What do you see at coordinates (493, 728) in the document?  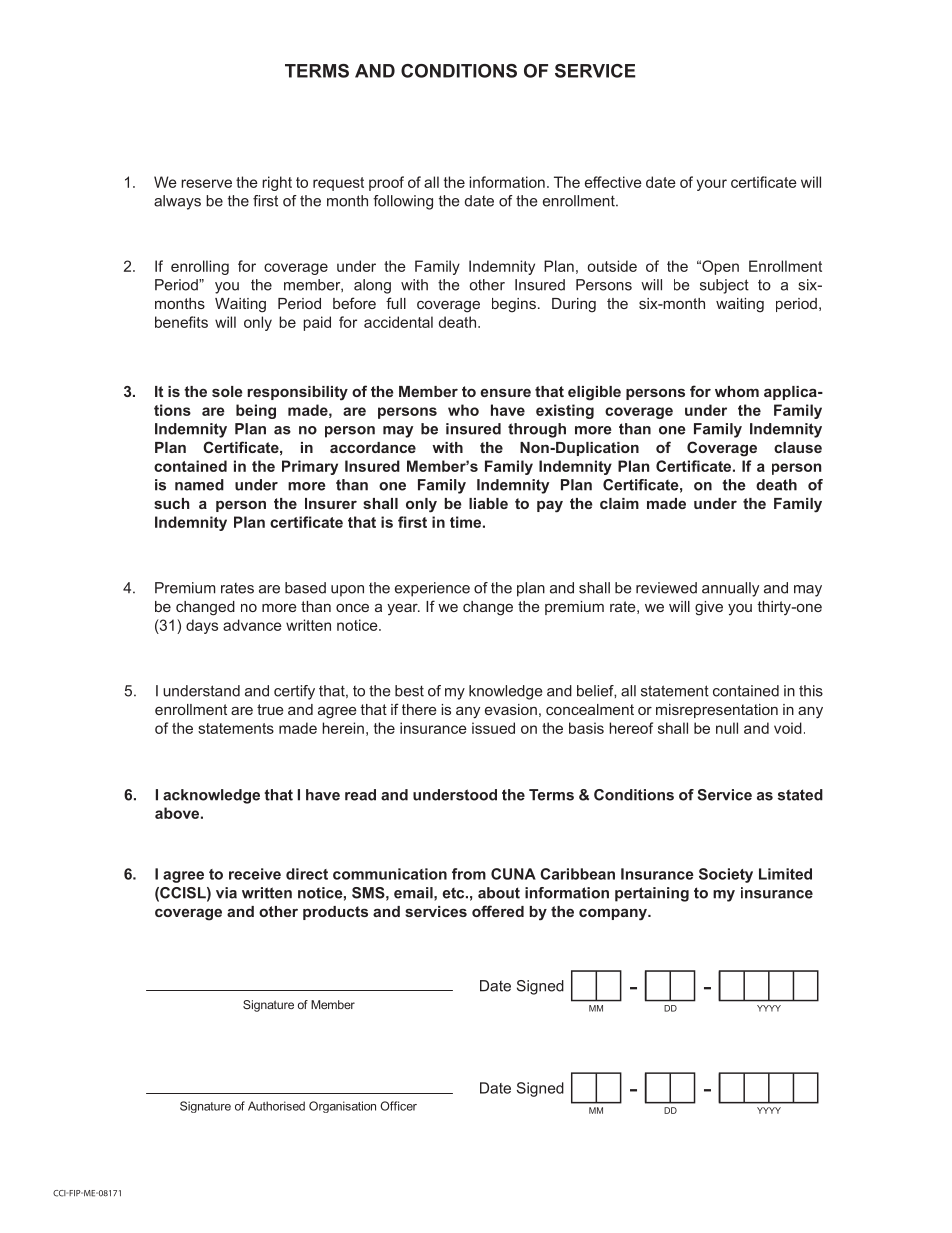 I see `issued` at bounding box center [493, 728].
